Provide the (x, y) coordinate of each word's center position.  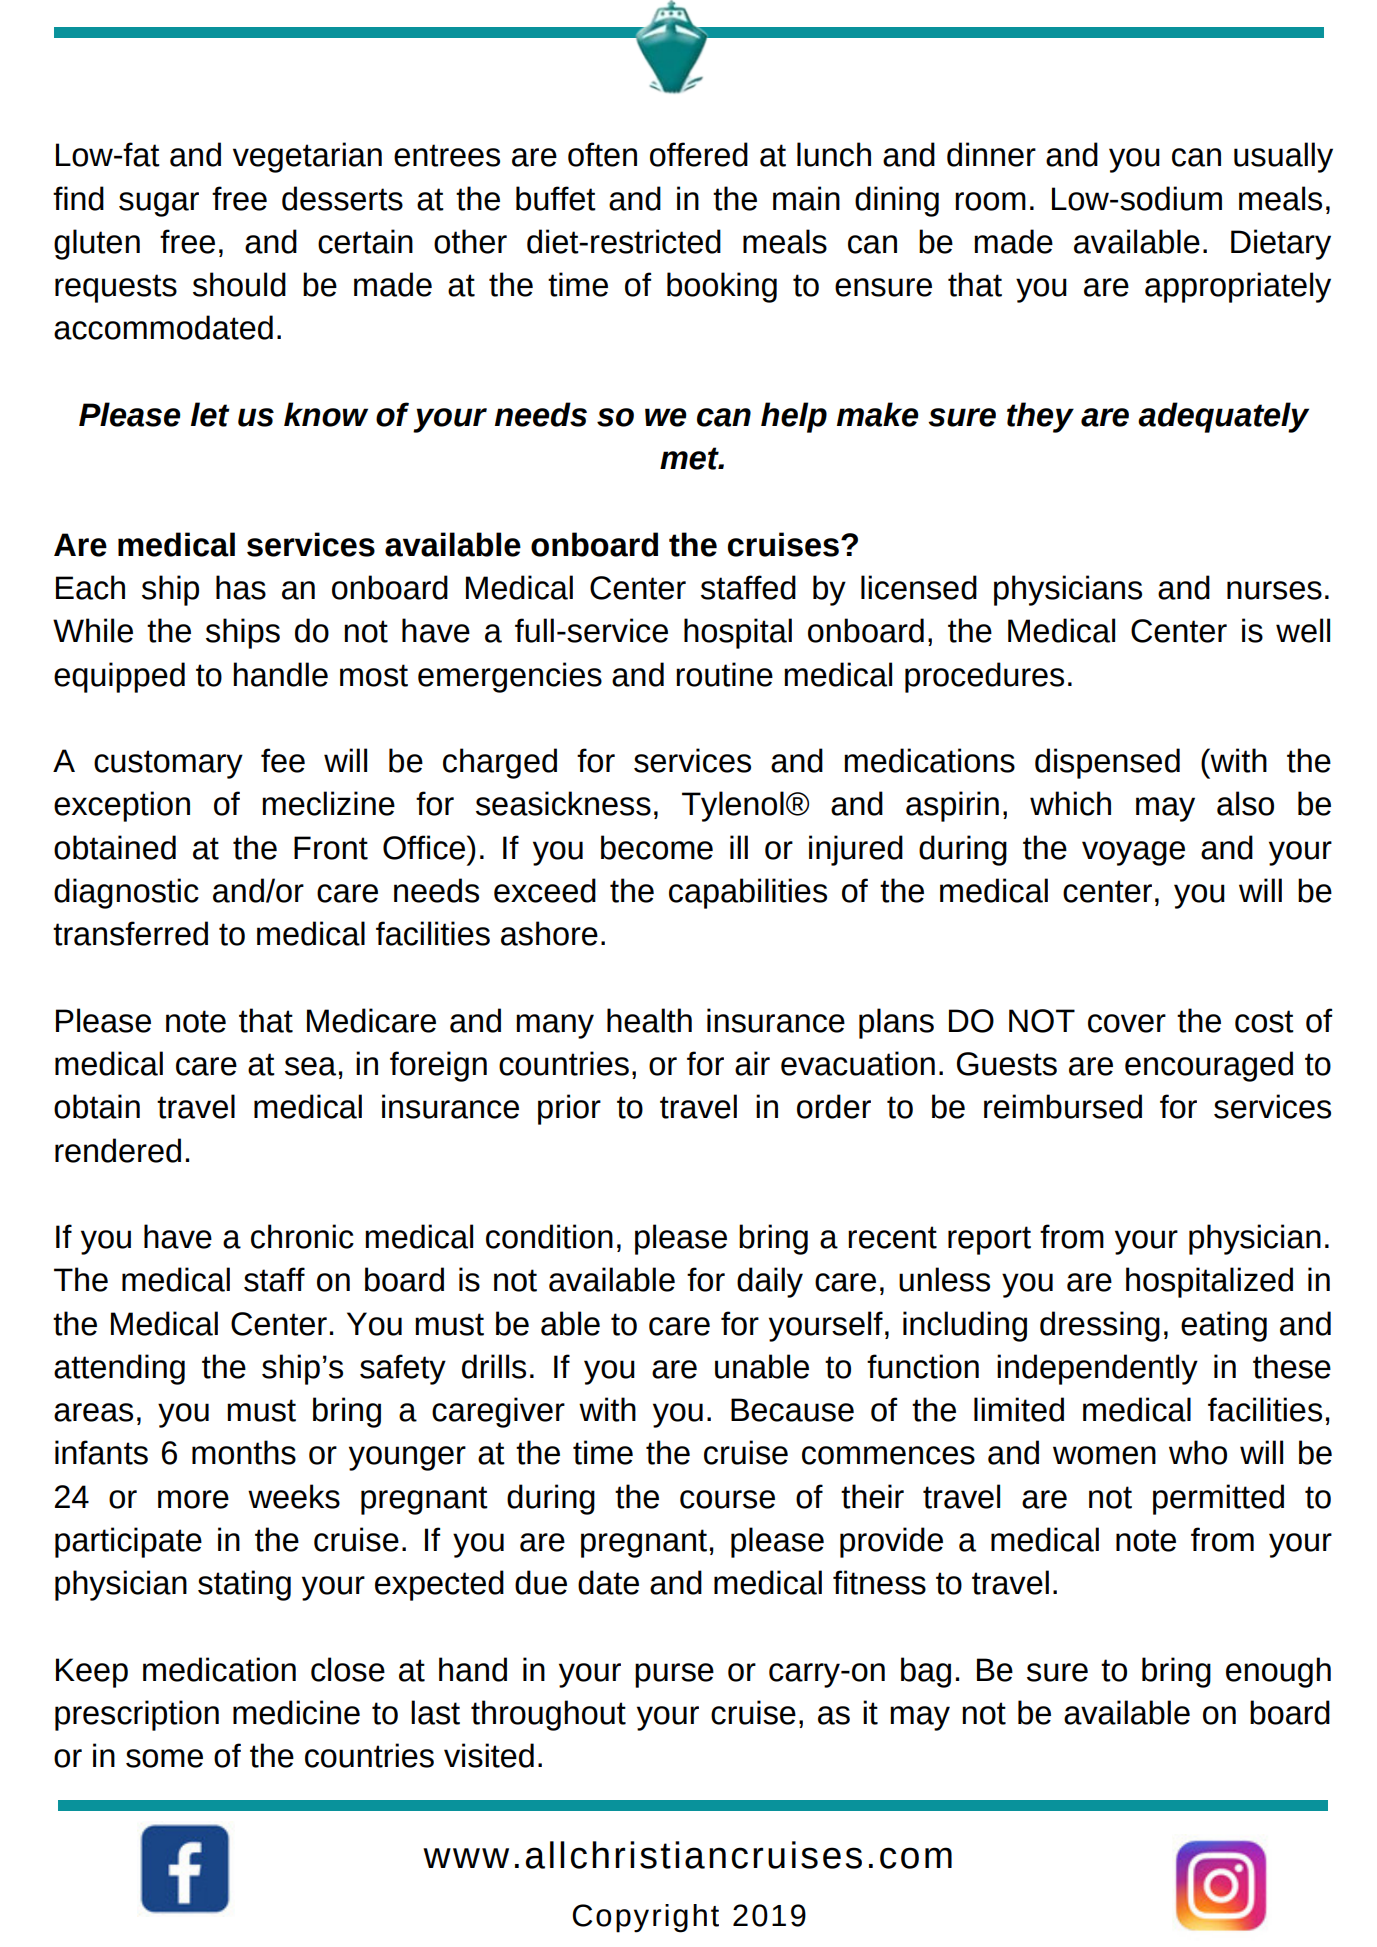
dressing (1100, 1326)
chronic (302, 1236)
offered (699, 154)
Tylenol (733, 806)
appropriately (1238, 287)
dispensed (1107, 763)
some (164, 1758)
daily (770, 1282)
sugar (159, 204)
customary (168, 764)
